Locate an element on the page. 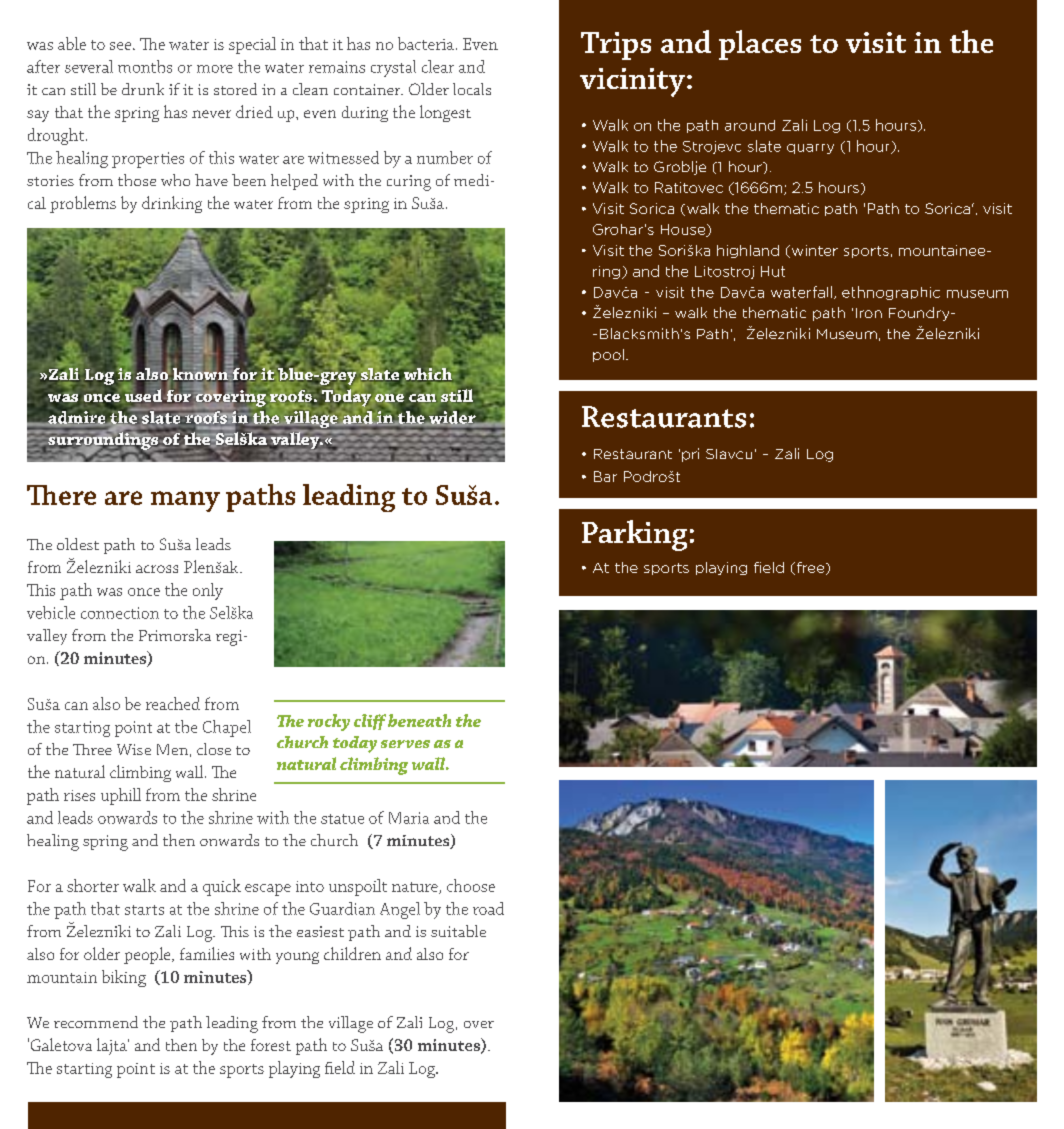  recommend is located at coordinates (96, 1022).
